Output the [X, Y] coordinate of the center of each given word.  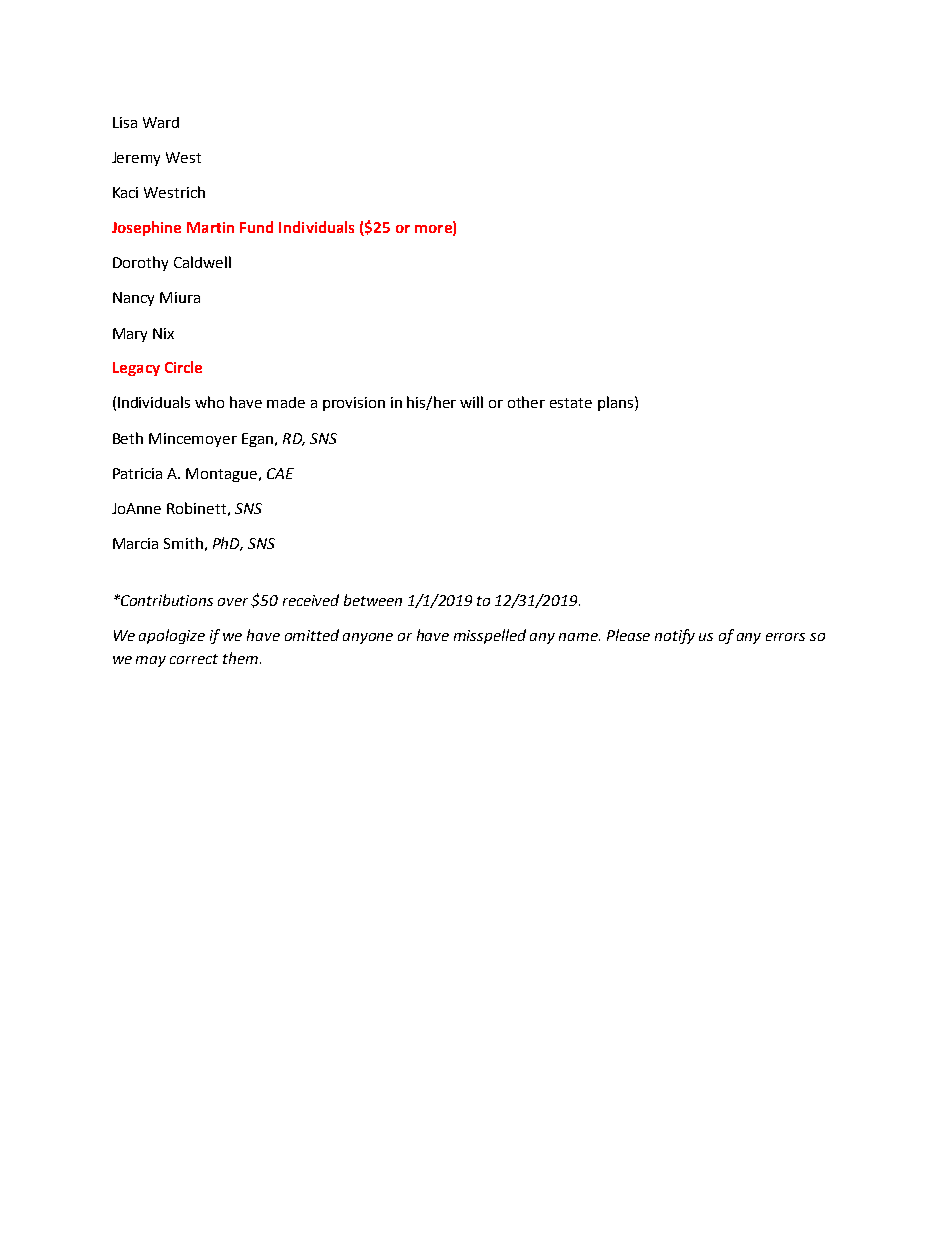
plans [617, 403]
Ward [161, 122]
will [471, 402]
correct [194, 659]
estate [571, 403]
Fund [256, 227]
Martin [210, 227]
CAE [280, 473]
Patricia [137, 473]
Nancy [133, 299]
